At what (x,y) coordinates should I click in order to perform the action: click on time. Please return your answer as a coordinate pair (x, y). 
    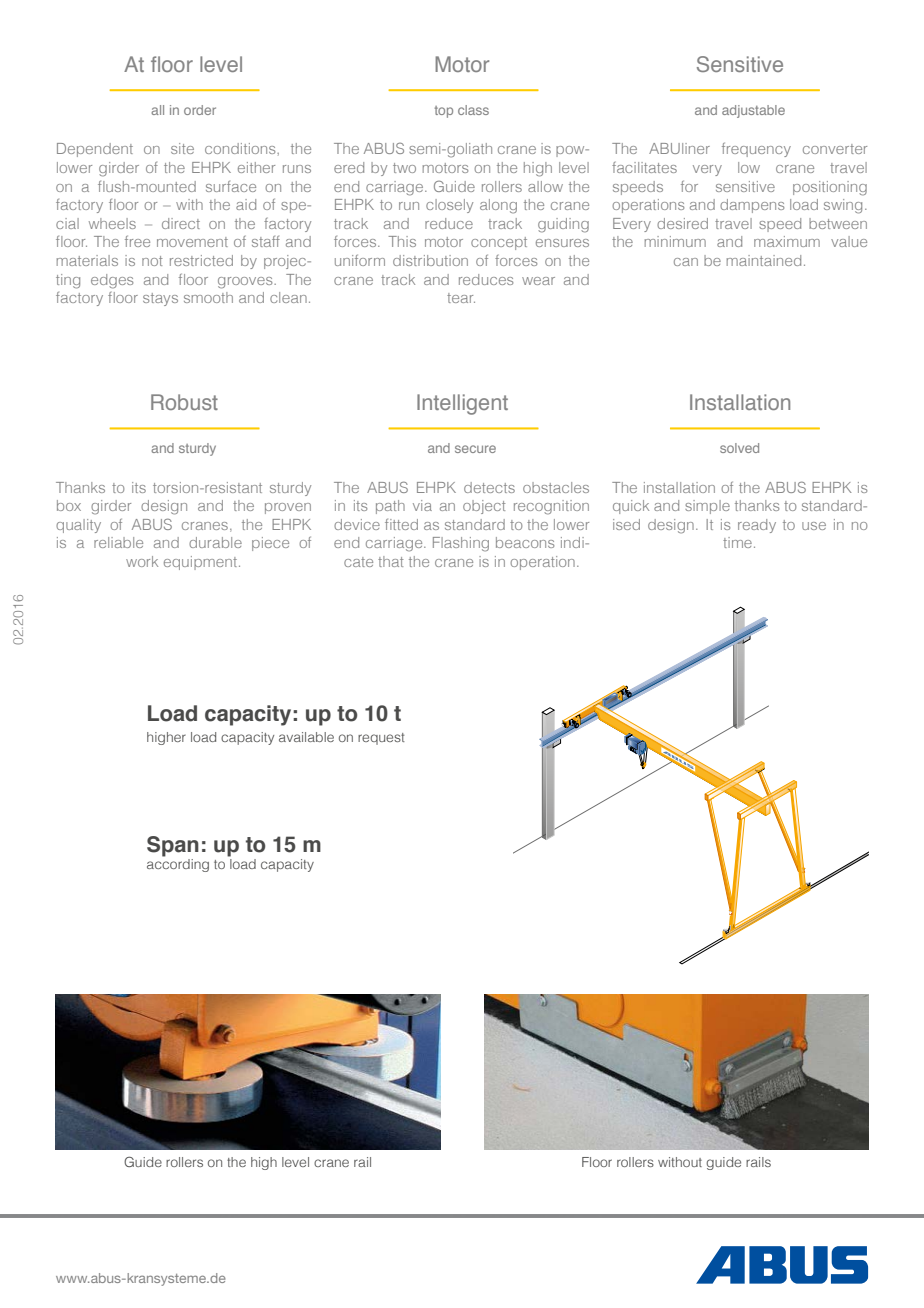
    Looking at the image, I should click on (737, 542).
